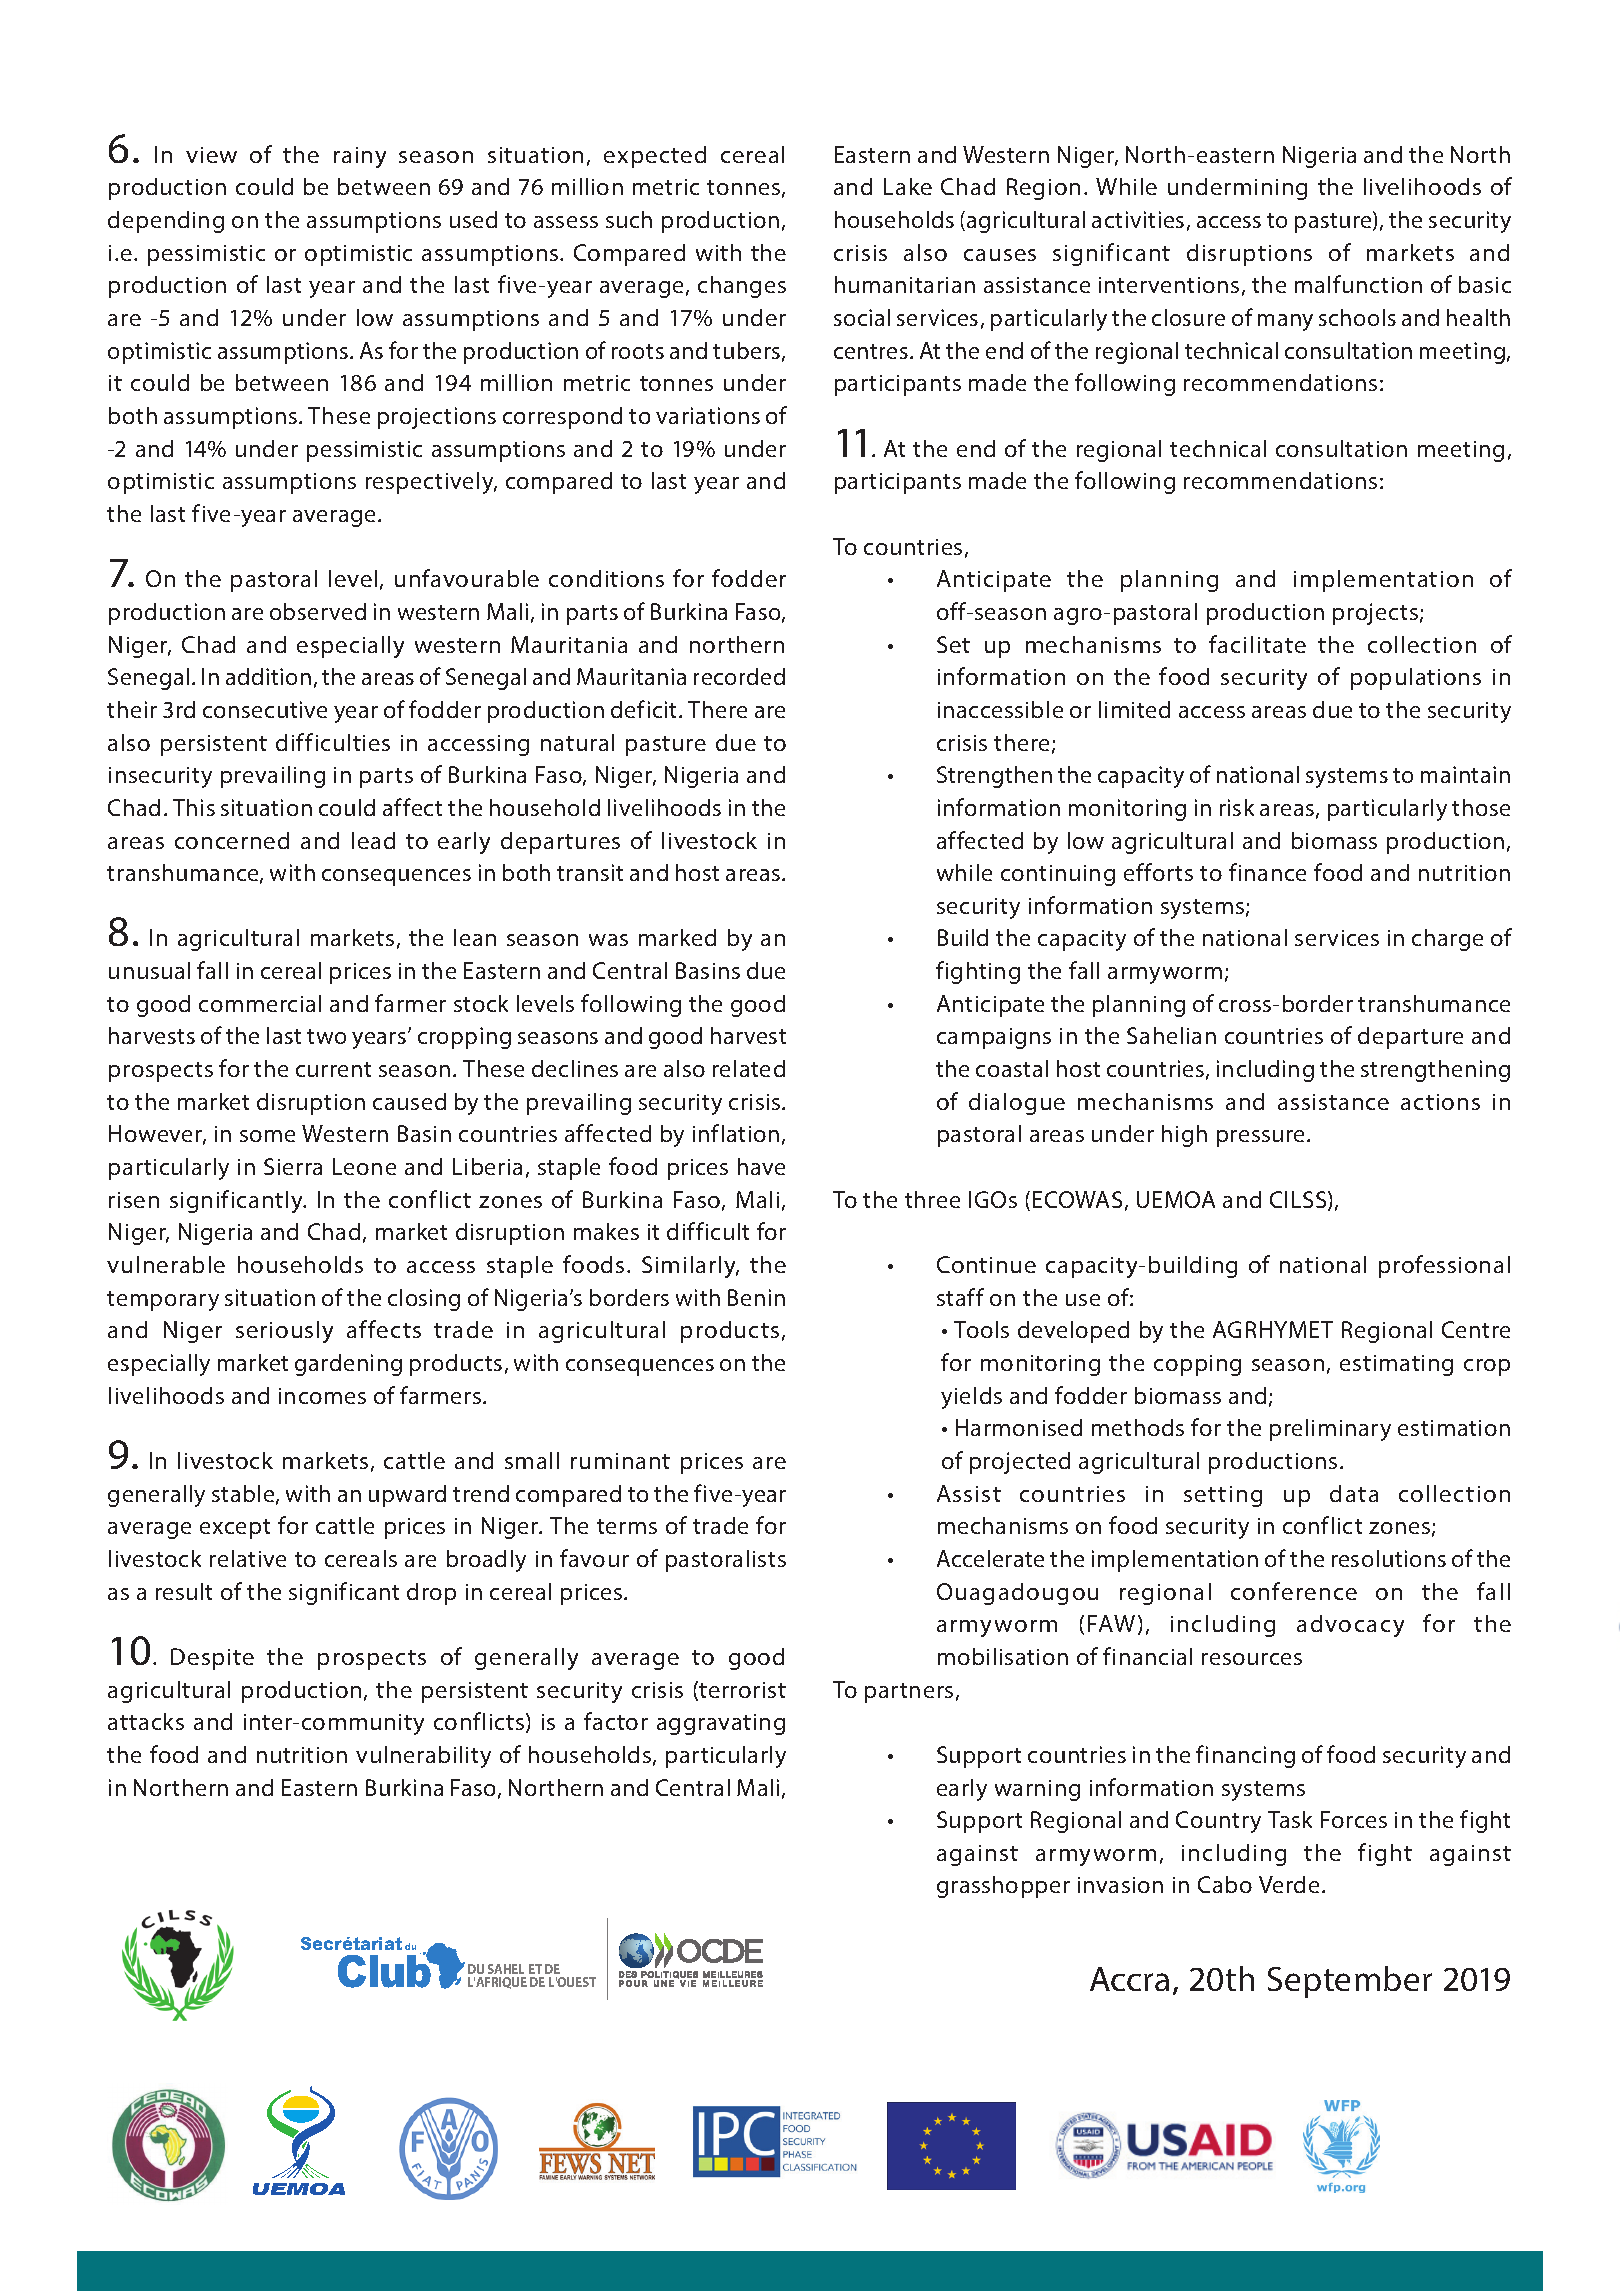 The image size is (1620, 2291). What do you see at coordinates (749, 1068) in the screenshot?
I see `related` at bounding box center [749, 1068].
